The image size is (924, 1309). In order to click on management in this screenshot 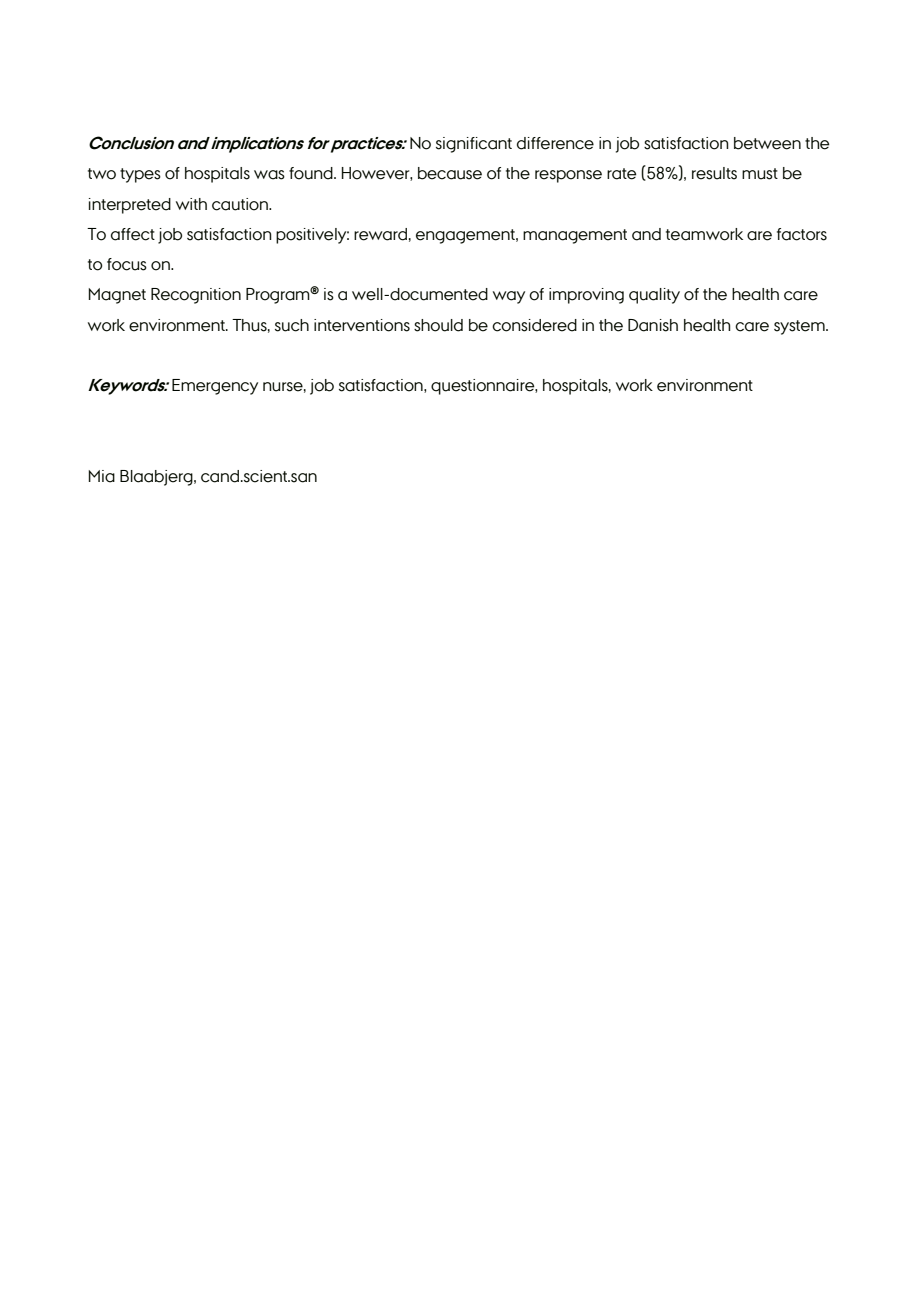, I will do `click(575, 236)`.
